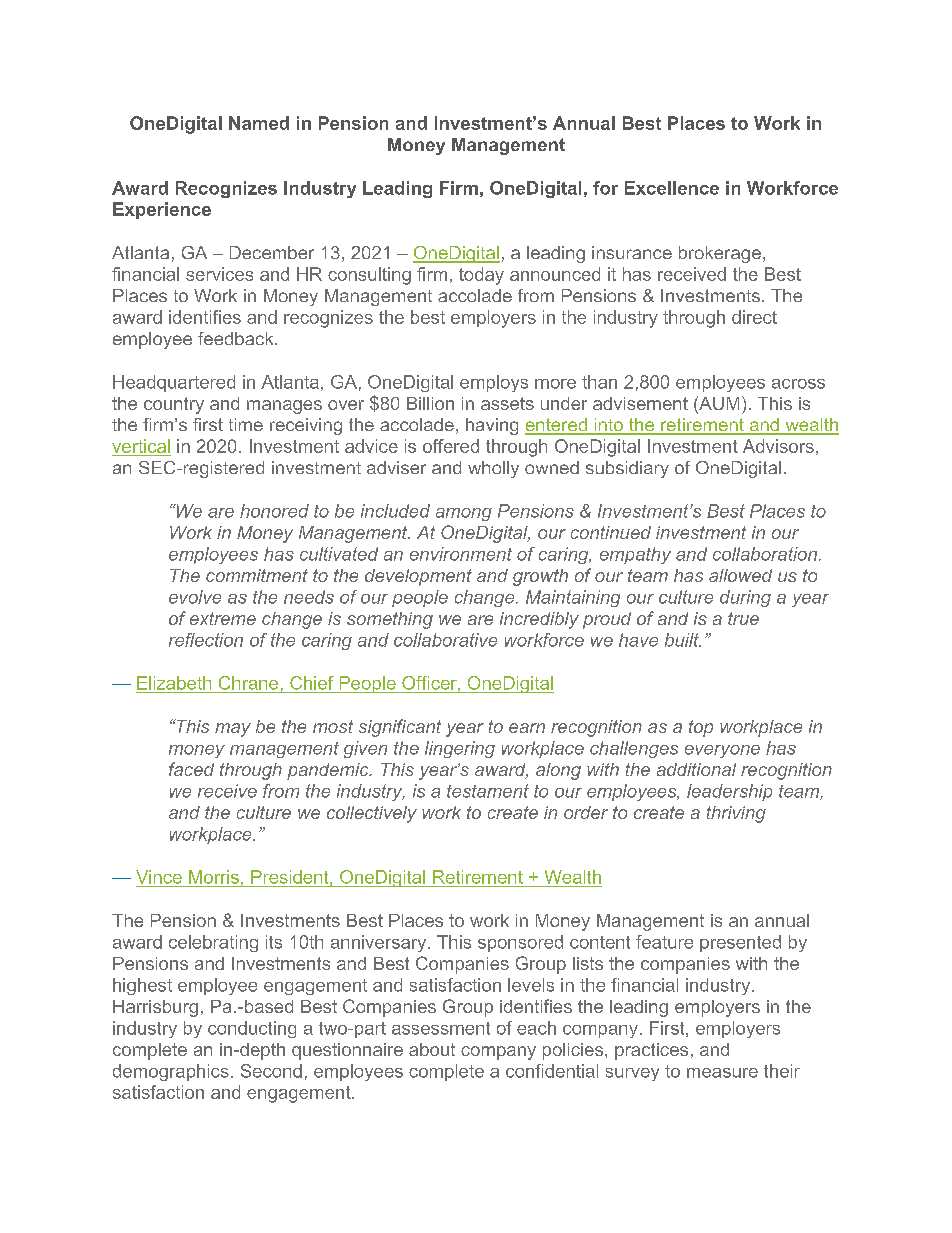  Describe the element at coordinates (418, 577) in the screenshot. I see `development` at that location.
